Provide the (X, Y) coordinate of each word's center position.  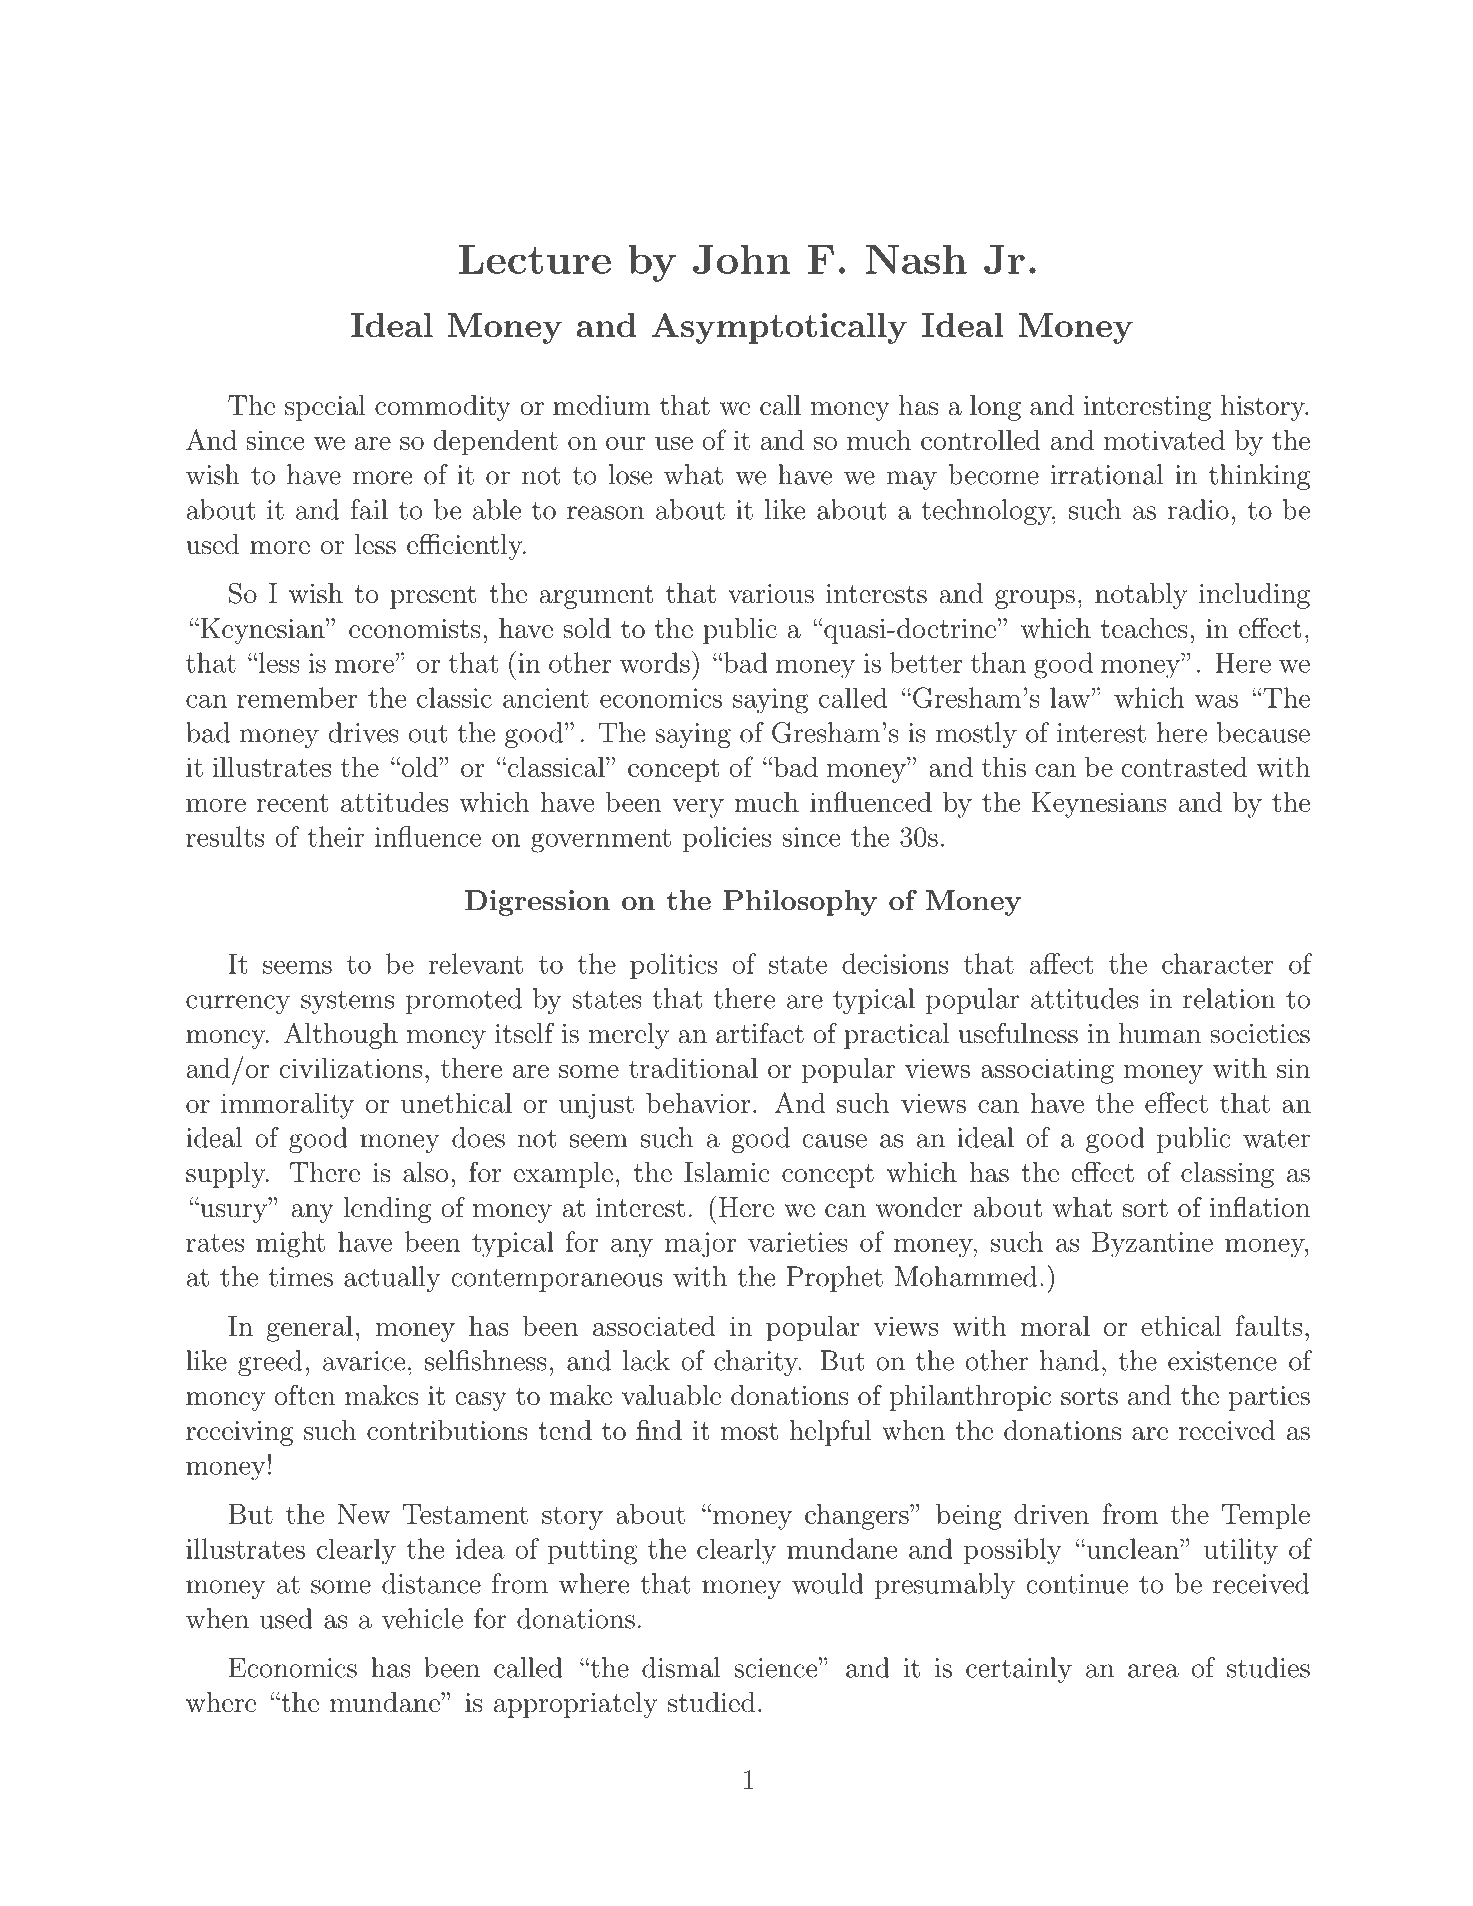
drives (364, 732)
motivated (1164, 440)
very (698, 808)
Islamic (727, 1172)
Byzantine (1152, 1245)
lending (387, 1210)
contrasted (1184, 767)
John (741, 259)
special (325, 408)
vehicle (422, 1618)
